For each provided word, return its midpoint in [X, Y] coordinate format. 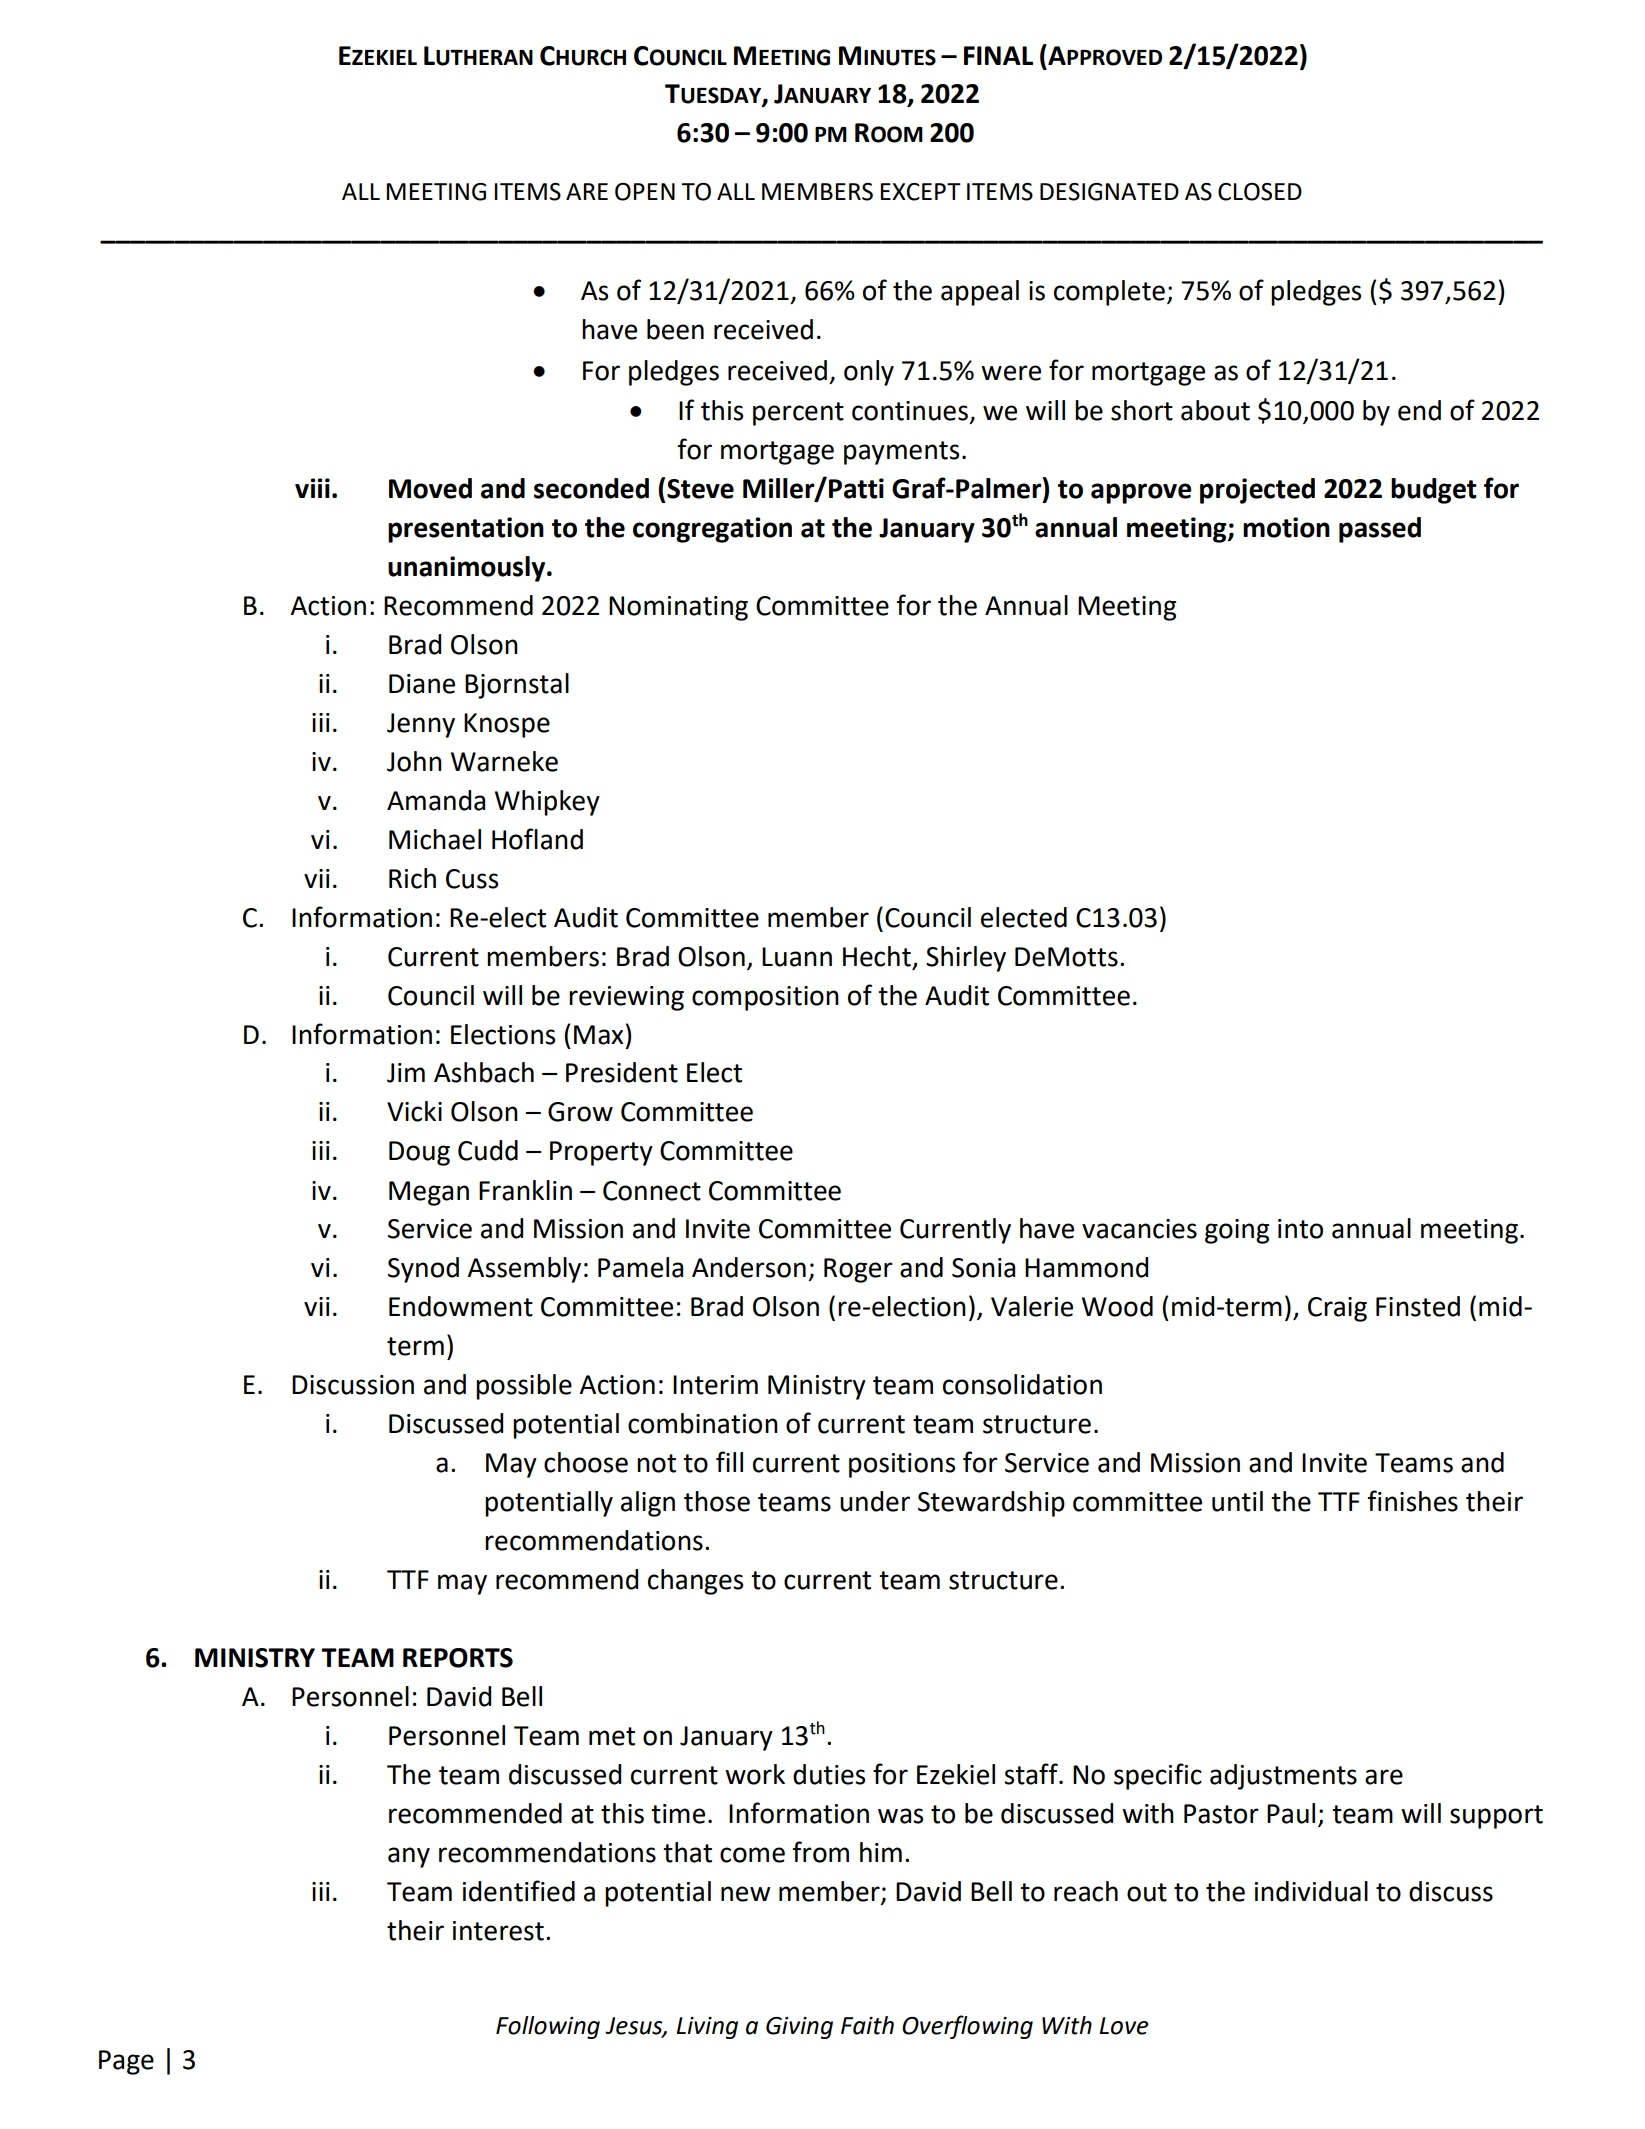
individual [1311, 1891]
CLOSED [1260, 192]
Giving [799, 2028]
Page [126, 2062]
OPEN [645, 192]
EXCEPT [920, 192]
